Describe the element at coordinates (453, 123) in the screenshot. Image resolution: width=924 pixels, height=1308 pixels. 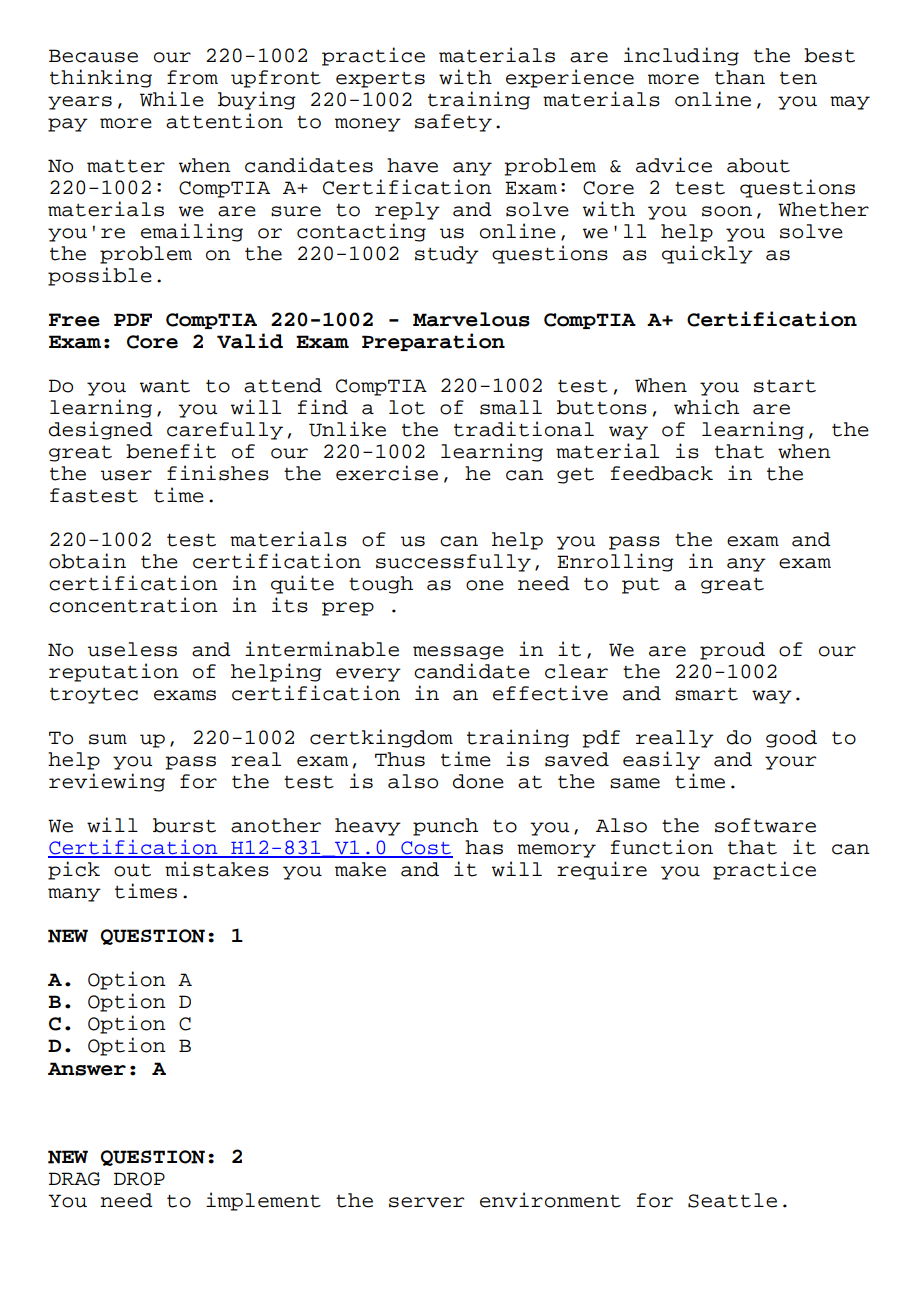
I see `safety` at that location.
